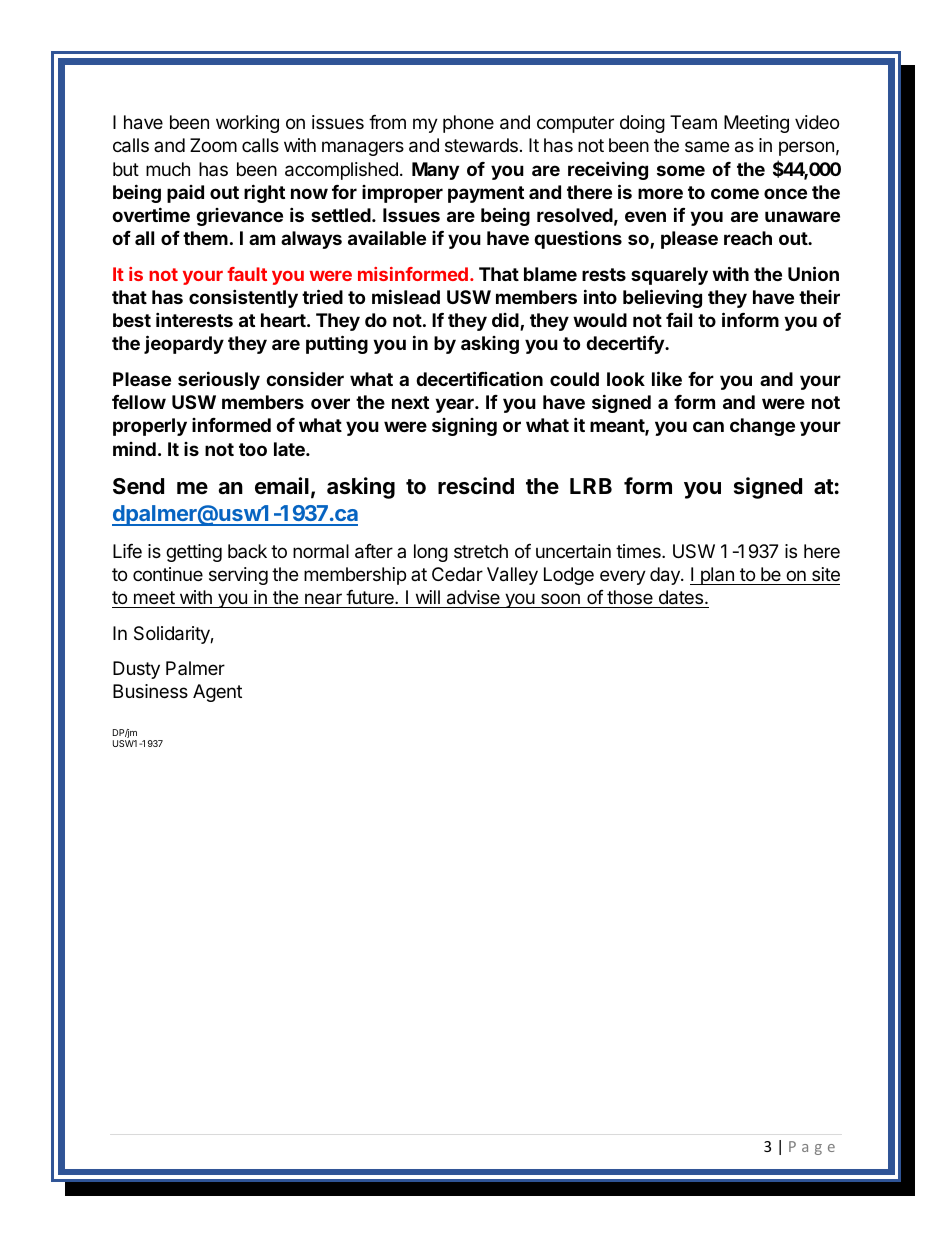  I want to click on Union, so click(813, 273).
